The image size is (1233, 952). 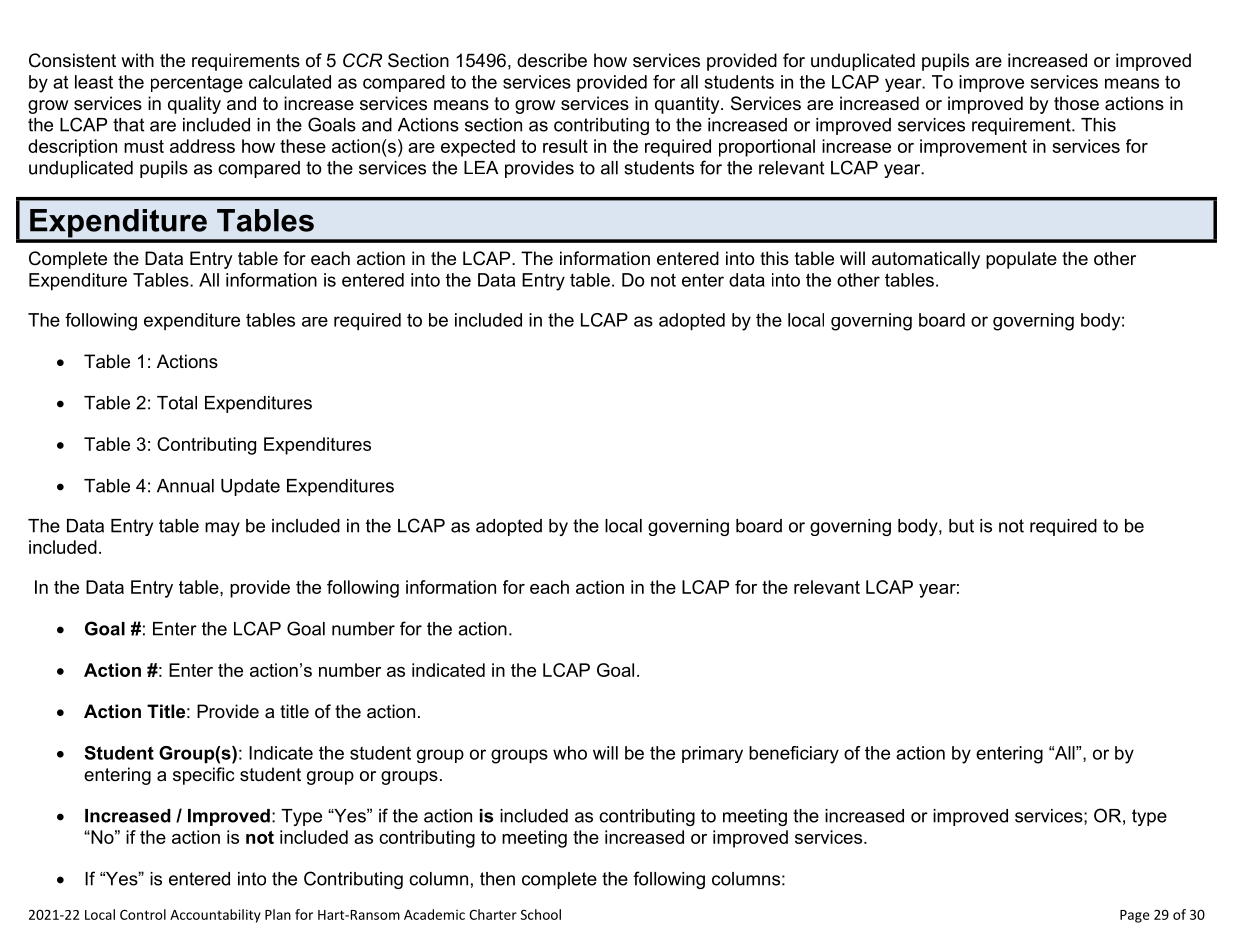 I want to click on percentage, so click(x=197, y=84).
